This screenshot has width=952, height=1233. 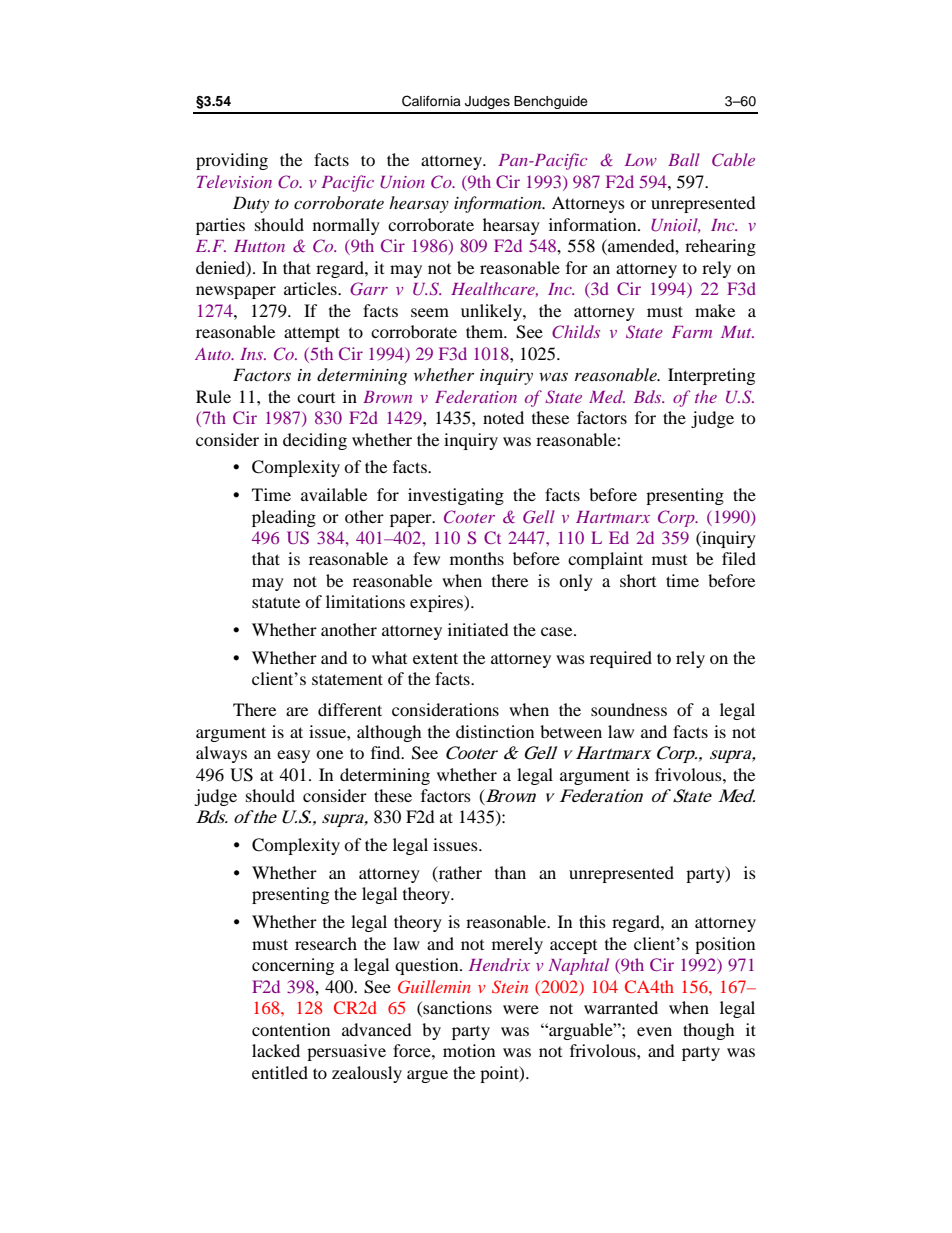 What do you see at coordinates (276, 1050) in the screenshot?
I see `lacked` at bounding box center [276, 1050].
